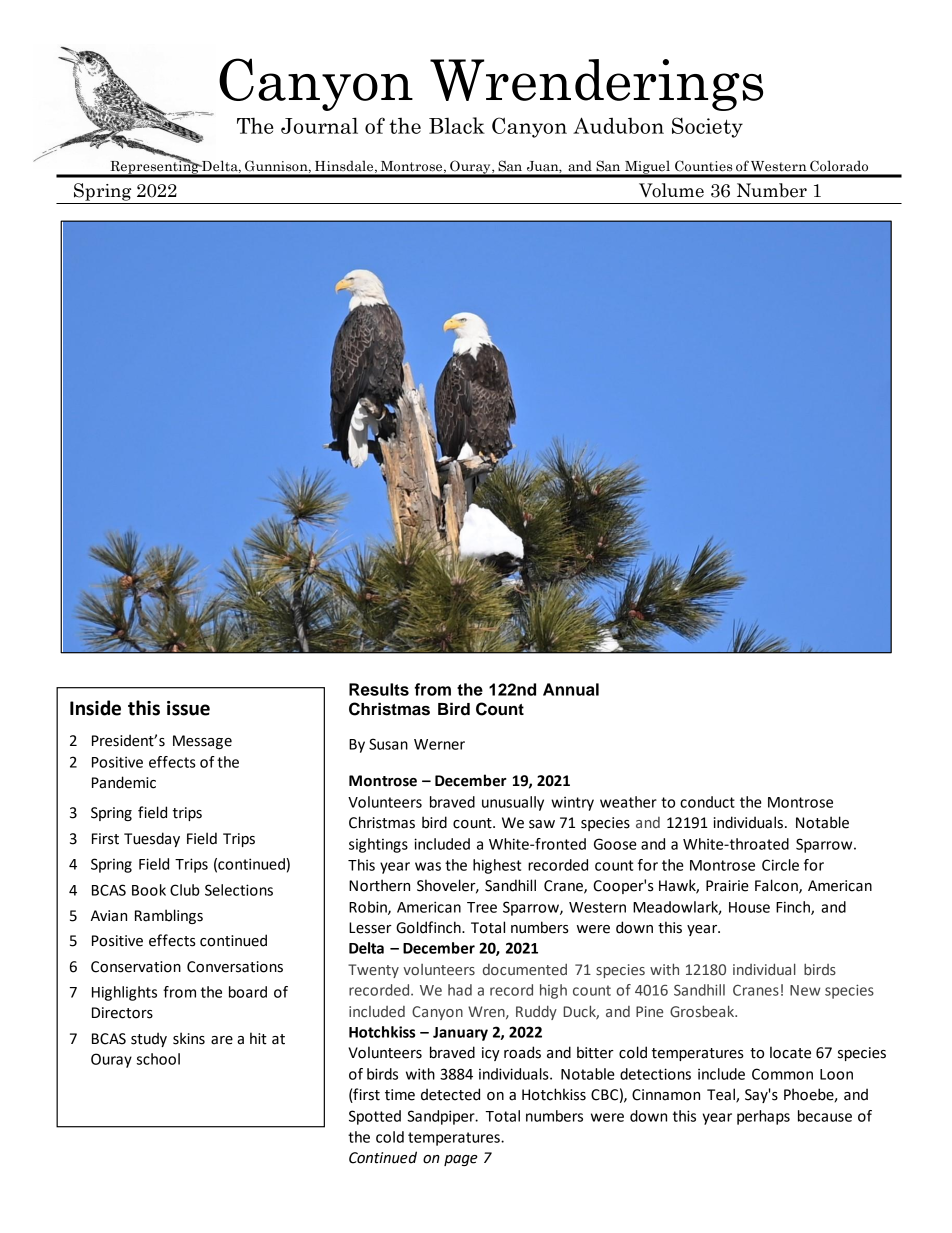 The image size is (952, 1233). I want to click on school, so click(158, 1059).
